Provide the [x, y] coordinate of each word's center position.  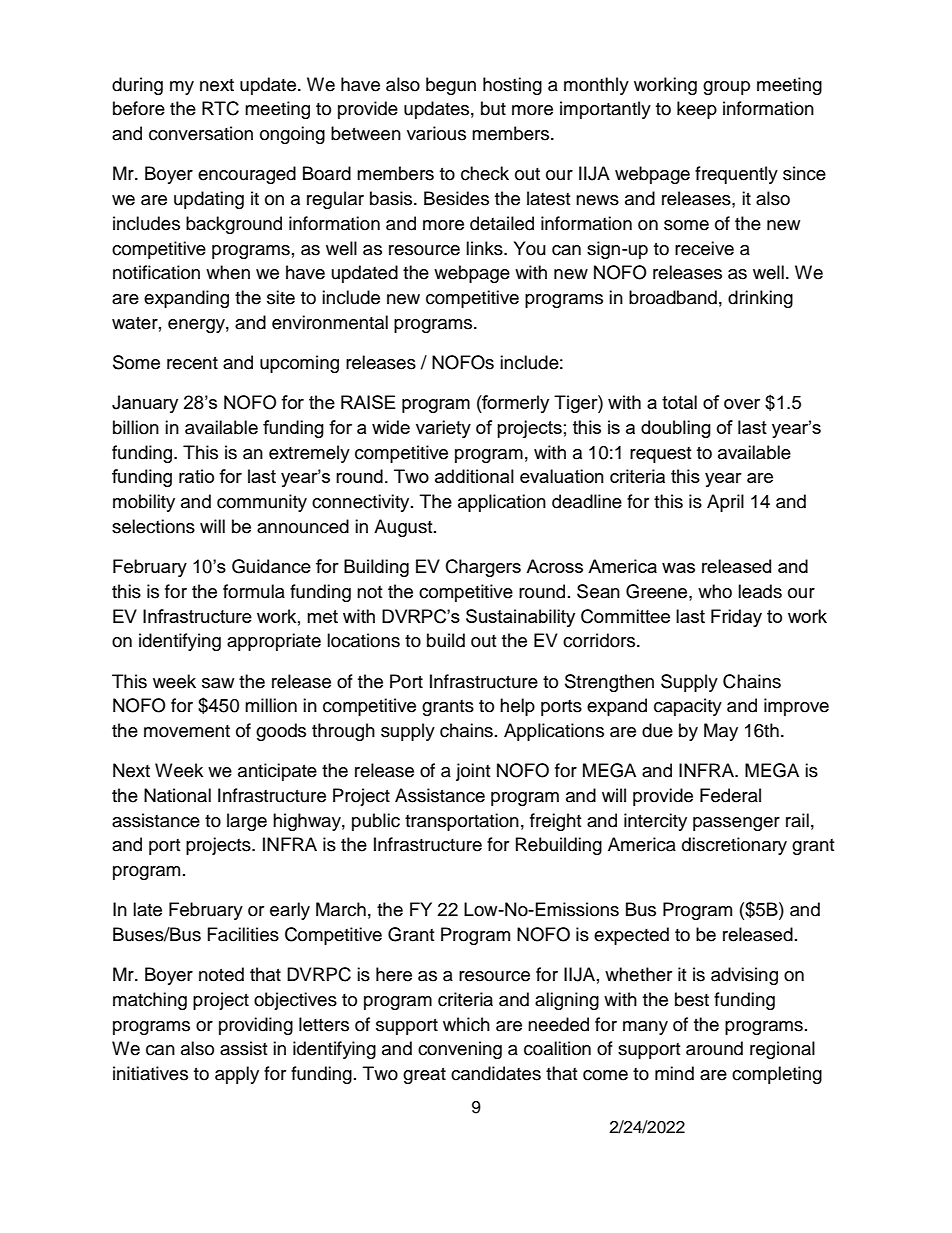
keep [697, 110]
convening [460, 1050]
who [715, 591]
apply [237, 1075]
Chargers [483, 568]
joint [473, 772]
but [493, 108]
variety [443, 429]
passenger [736, 824]
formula [254, 591]
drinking [760, 299]
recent [192, 363]
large [247, 822]
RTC [220, 108]
